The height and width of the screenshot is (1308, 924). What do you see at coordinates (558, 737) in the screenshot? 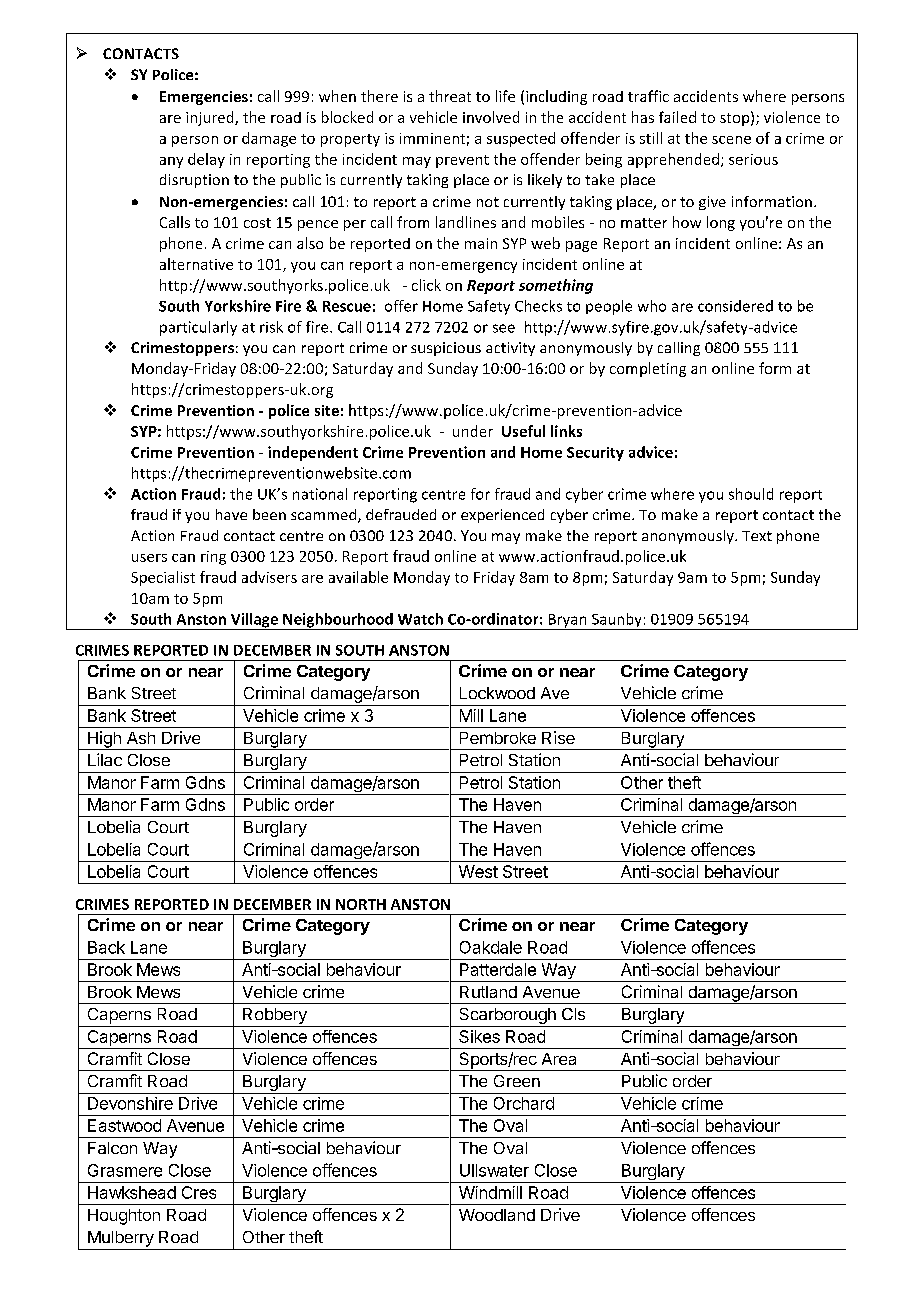
I see `Rise` at bounding box center [558, 737].
